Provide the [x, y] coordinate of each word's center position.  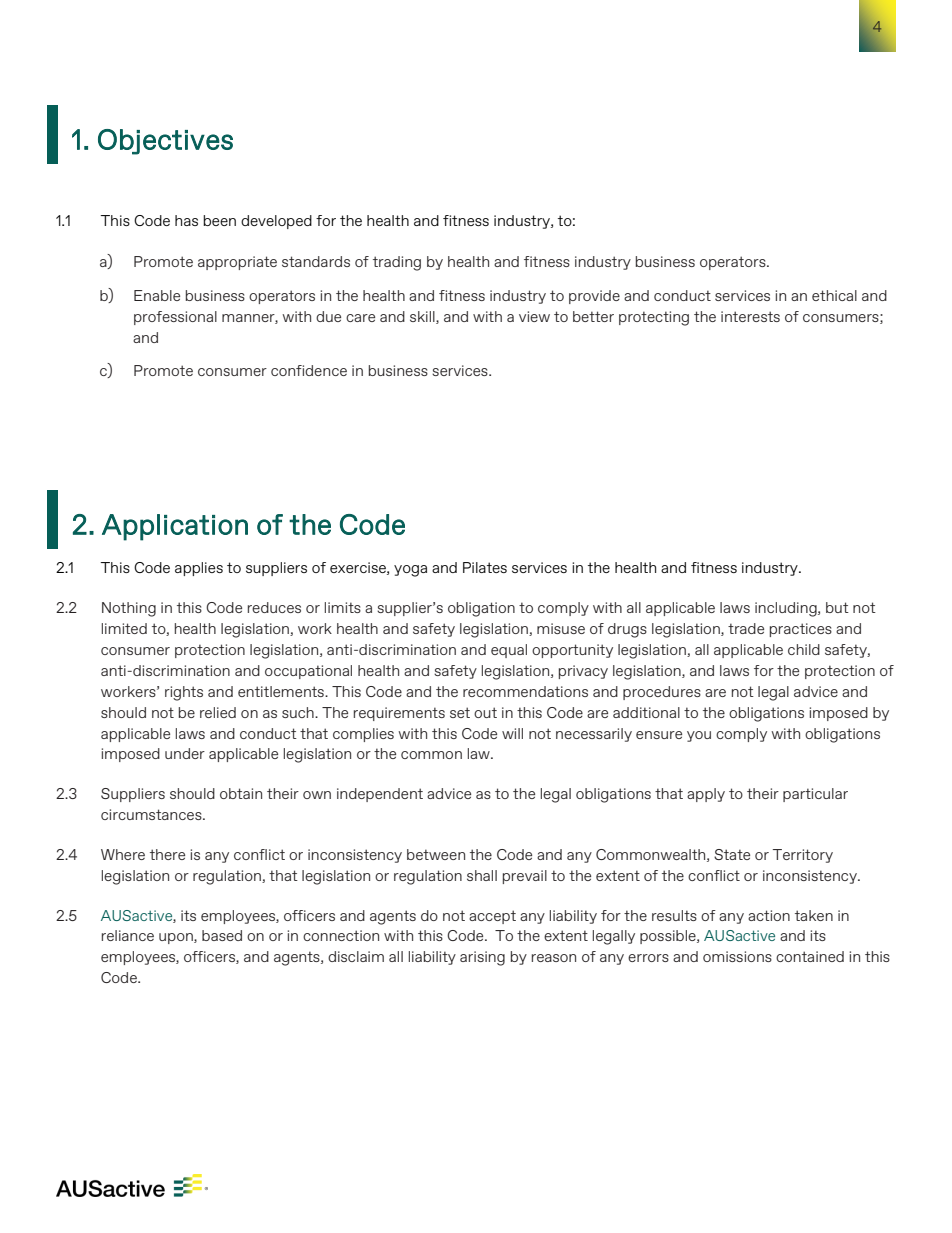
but [837, 607]
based [222, 935]
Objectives [165, 142]
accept [492, 917]
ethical [834, 295]
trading [397, 263]
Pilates [485, 567]
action [769, 915]
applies [199, 569]
